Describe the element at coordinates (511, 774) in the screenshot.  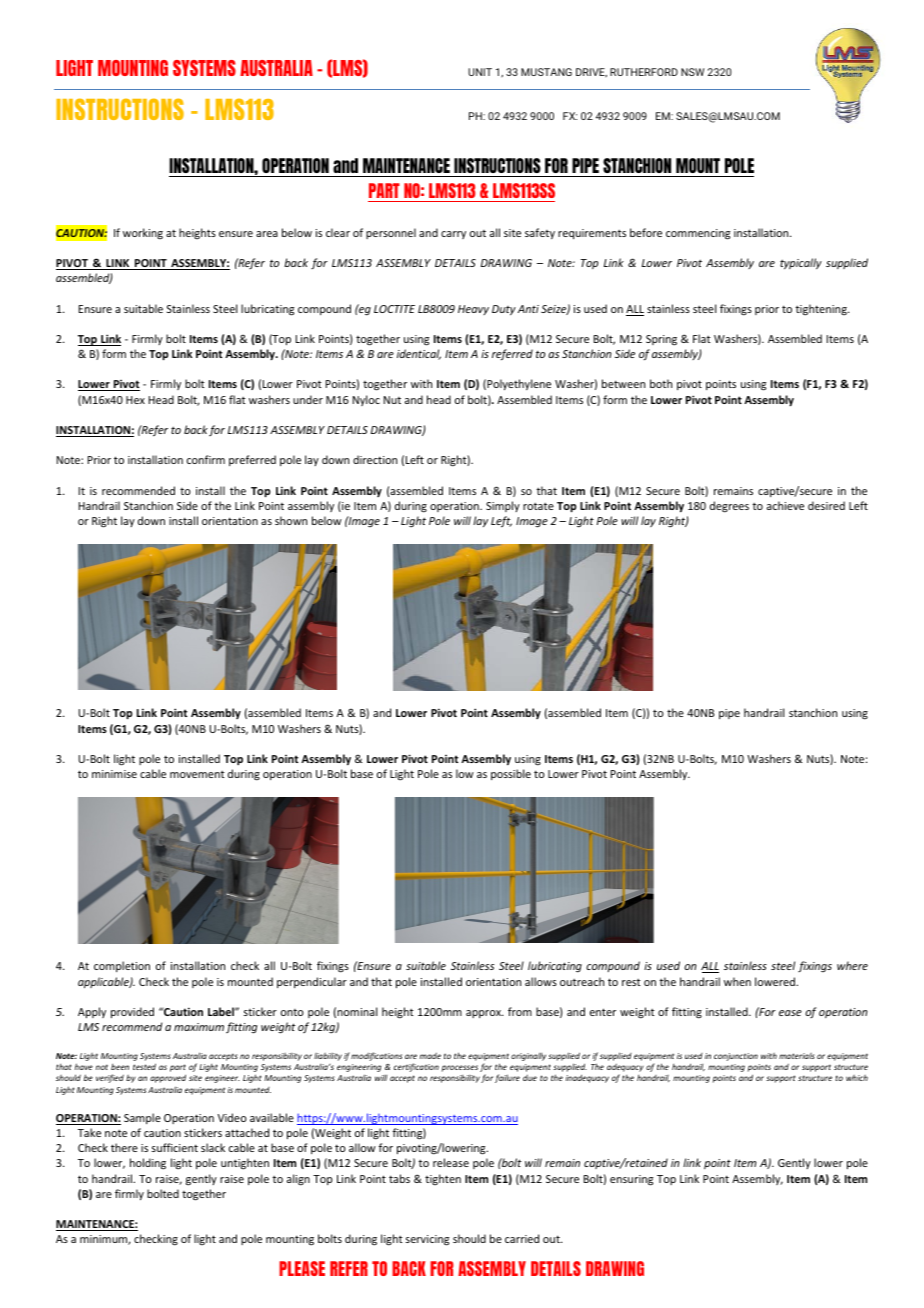
I see `possible` at that location.
